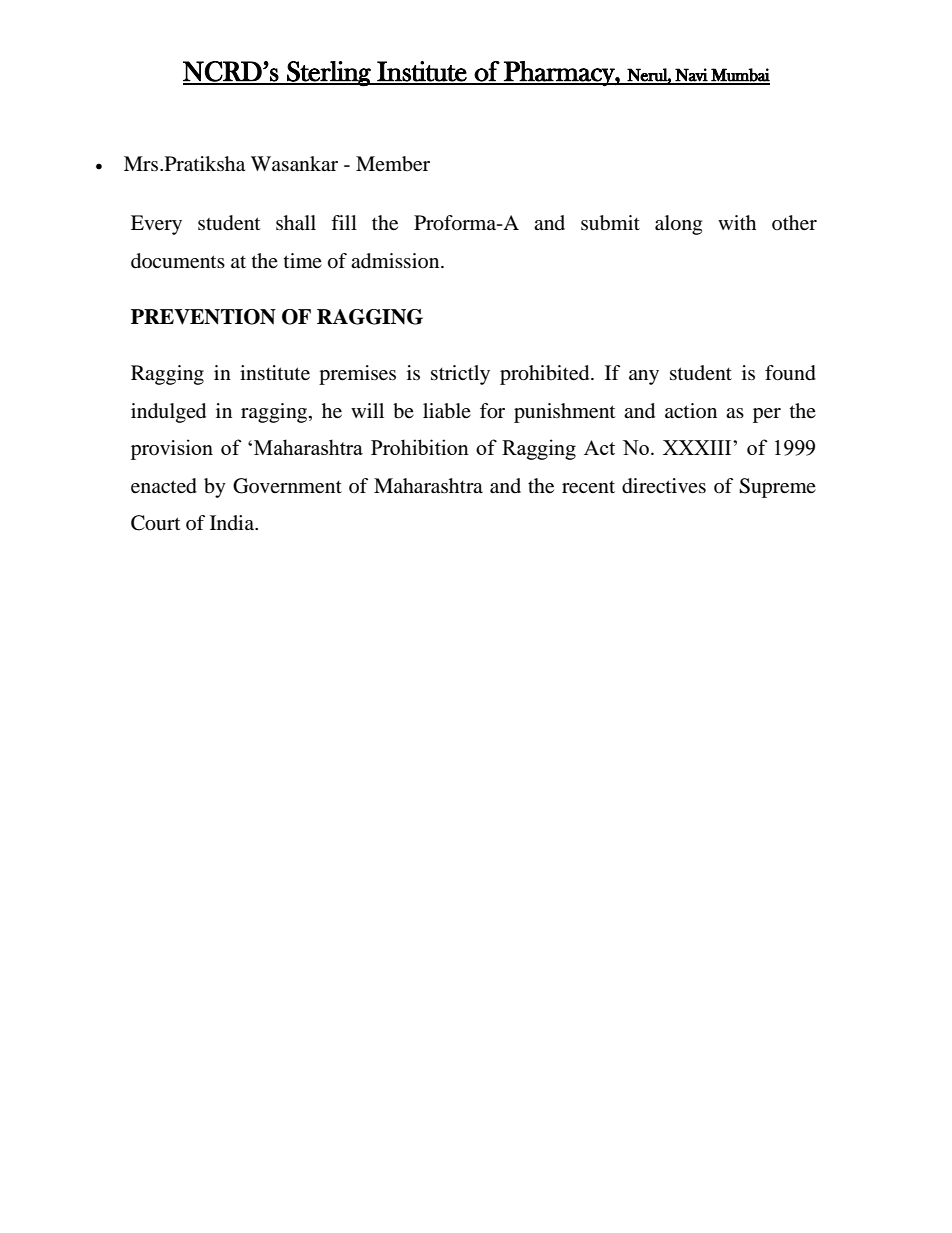  Describe the element at coordinates (233, 522) in the image. I see `India` at that location.
